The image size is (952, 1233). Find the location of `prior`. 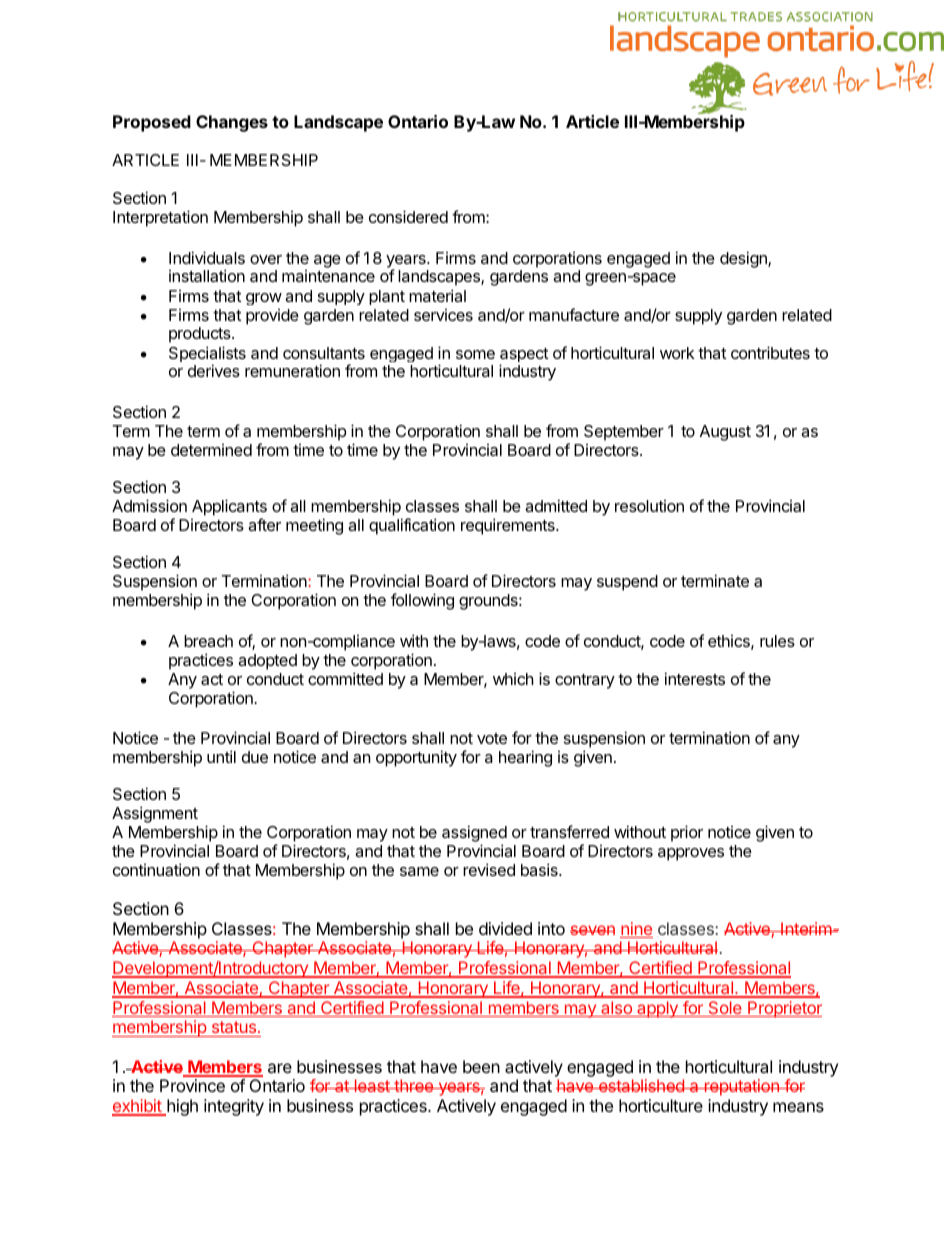

prior is located at coordinates (687, 833).
